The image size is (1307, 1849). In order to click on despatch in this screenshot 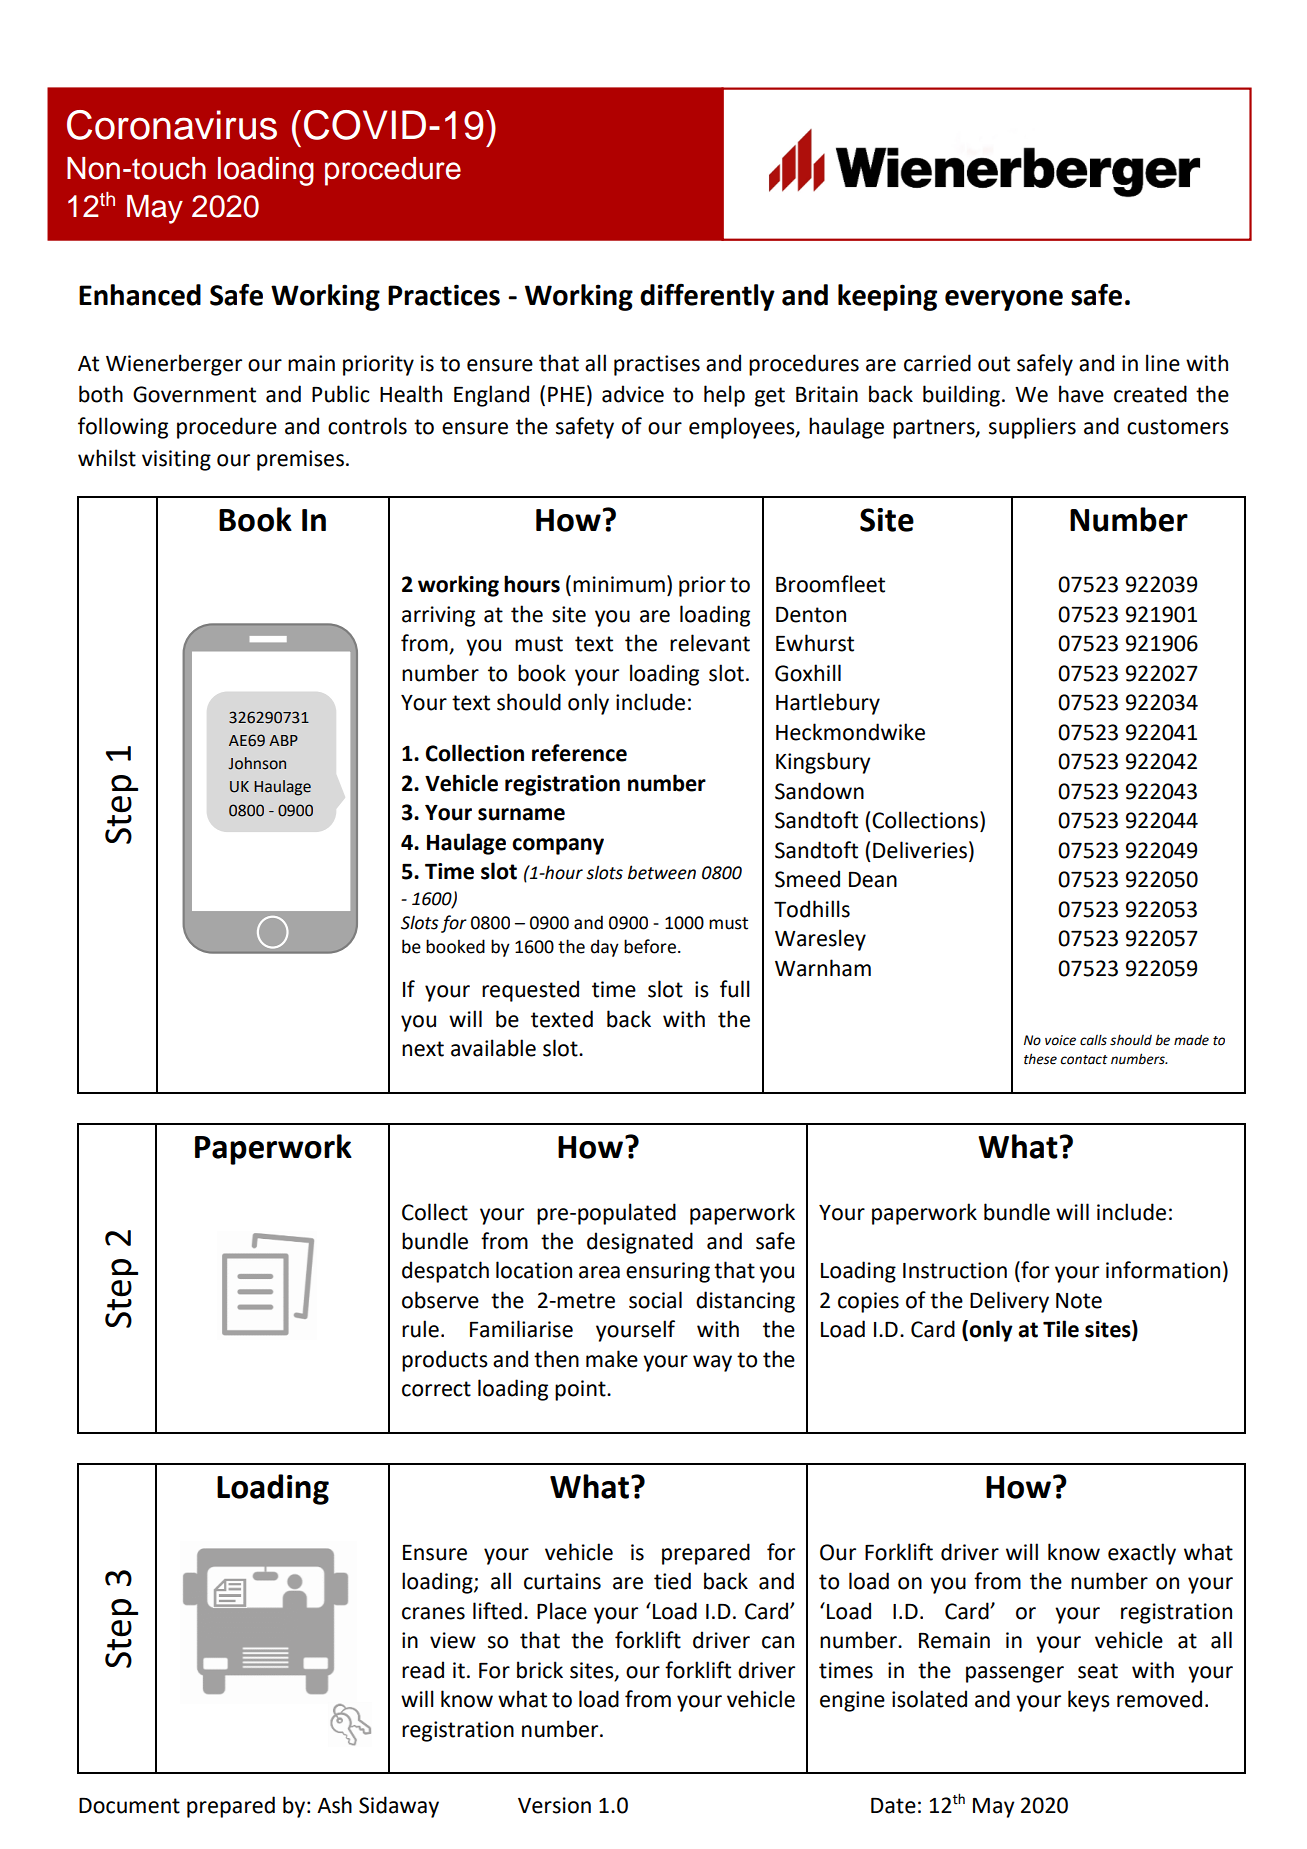, I will do `click(445, 1272)`.
